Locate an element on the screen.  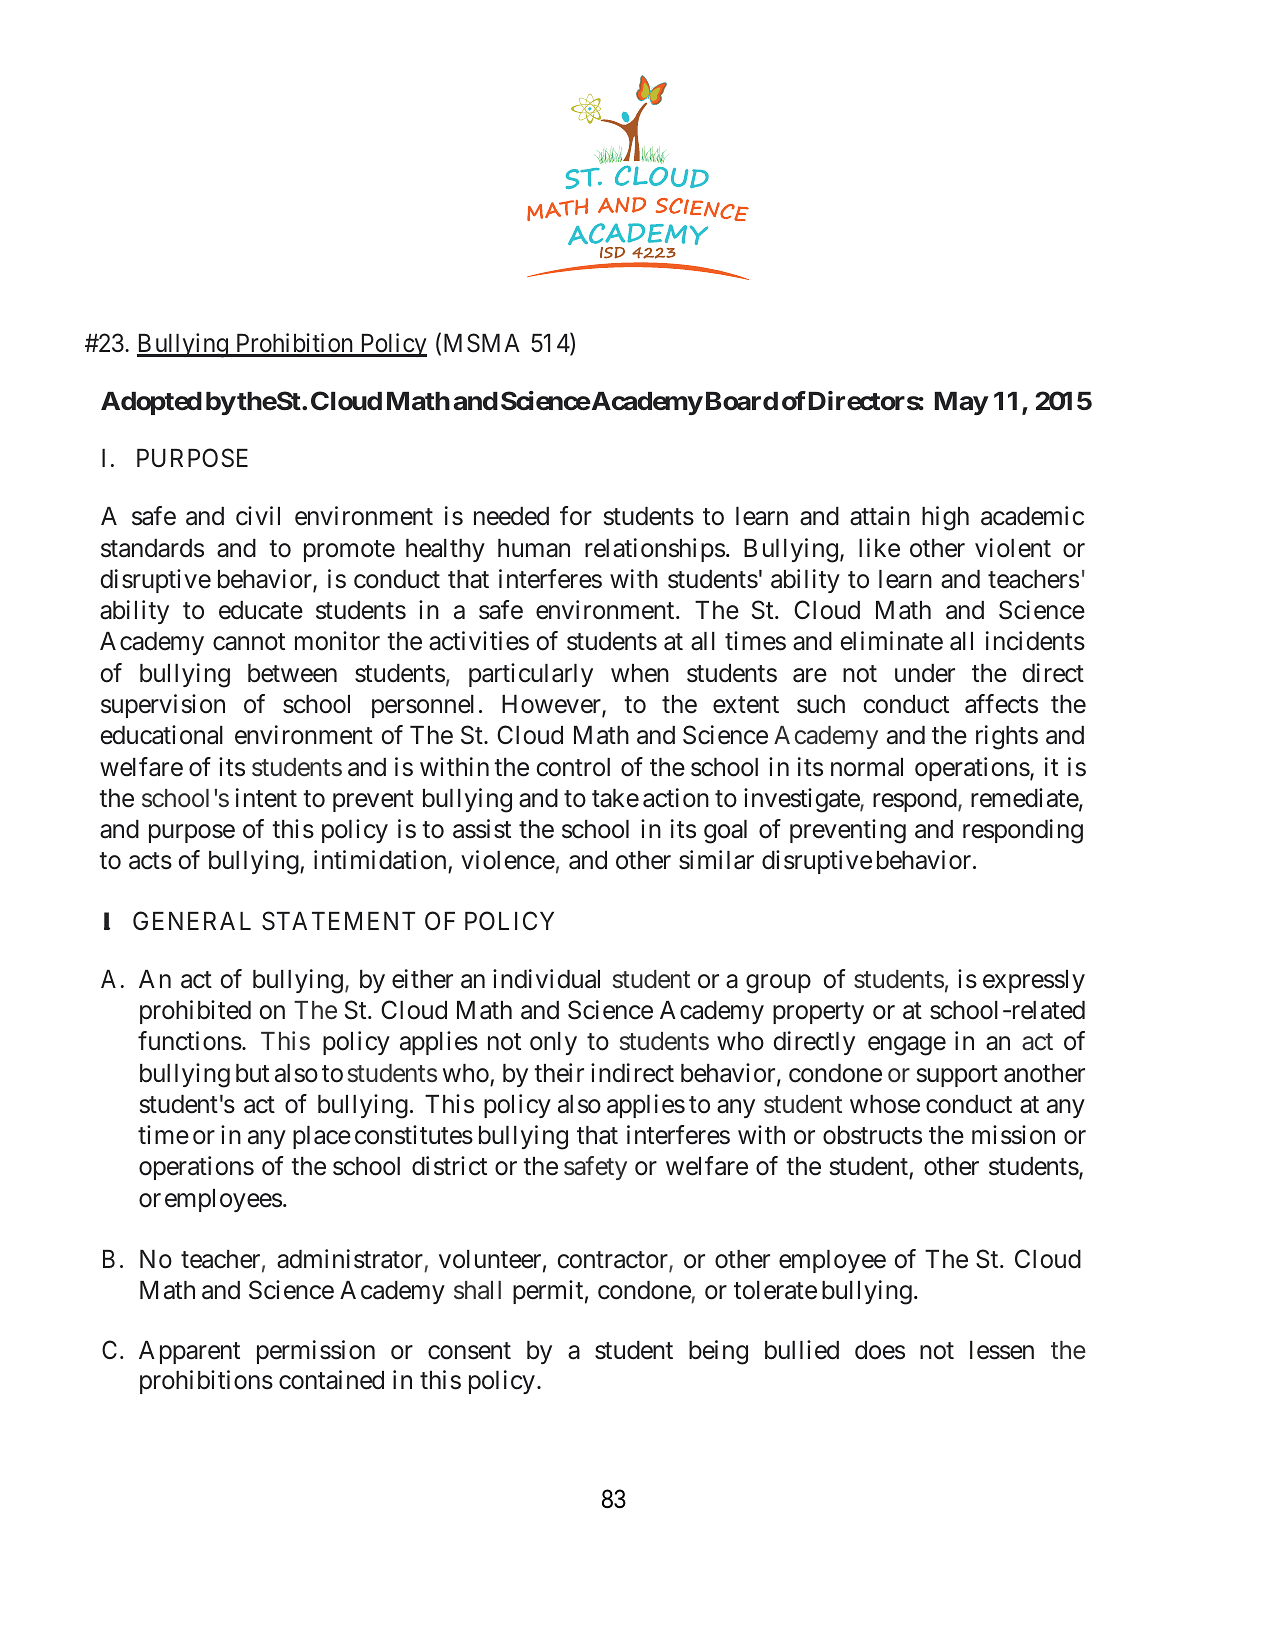
violence is located at coordinates (508, 860).
